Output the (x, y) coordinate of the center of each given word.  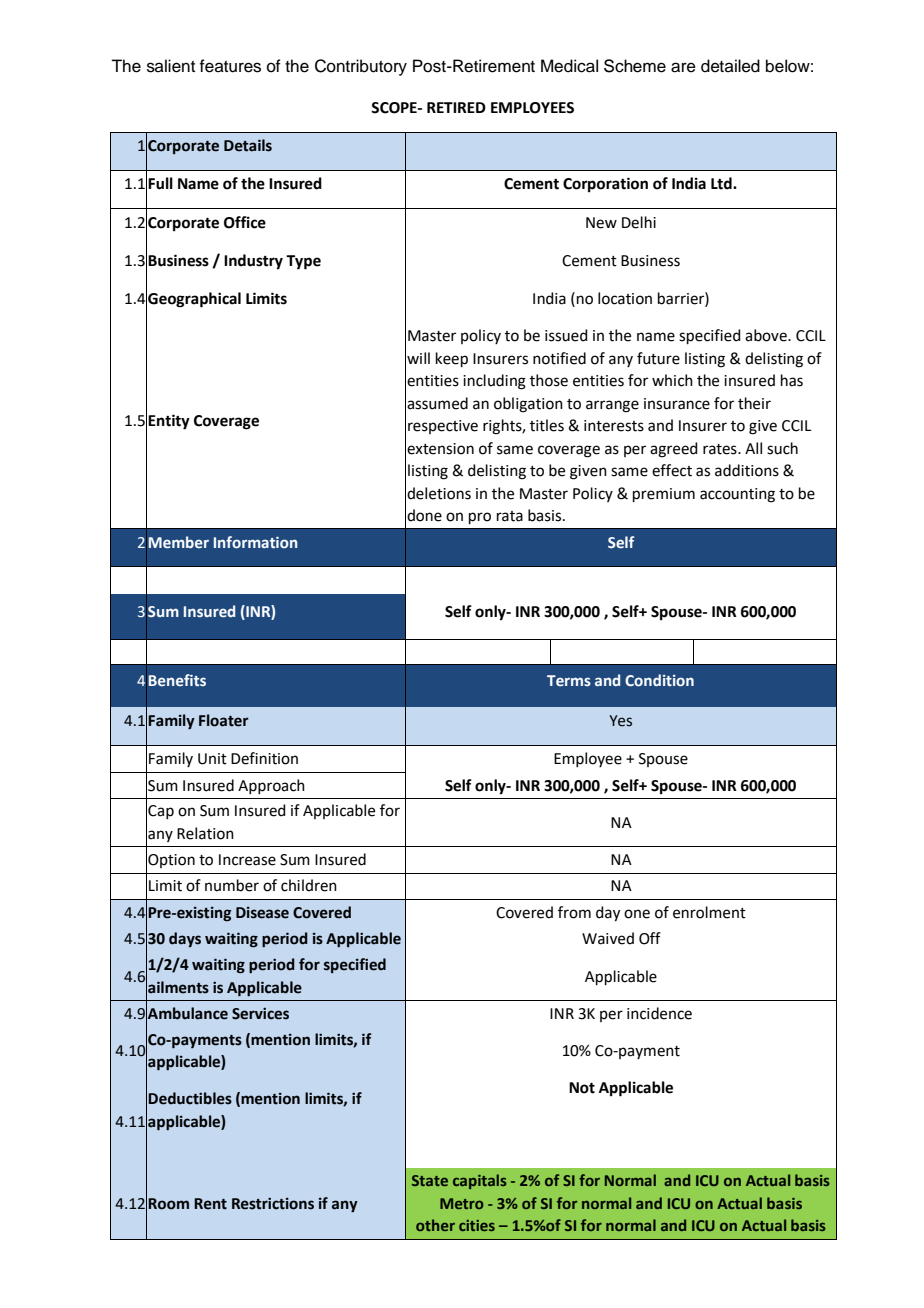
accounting (737, 495)
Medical (569, 66)
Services (260, 1013)
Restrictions (273, 1203)
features (230, 66)
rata (510, 516)
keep (452, 359)
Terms (569, 680)
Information (256, 542)
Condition (659, 680)
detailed (730, 66)
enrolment (709, 912)
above (767, 335)
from (574, 912)
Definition (264, 758)
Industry (253, 262)
